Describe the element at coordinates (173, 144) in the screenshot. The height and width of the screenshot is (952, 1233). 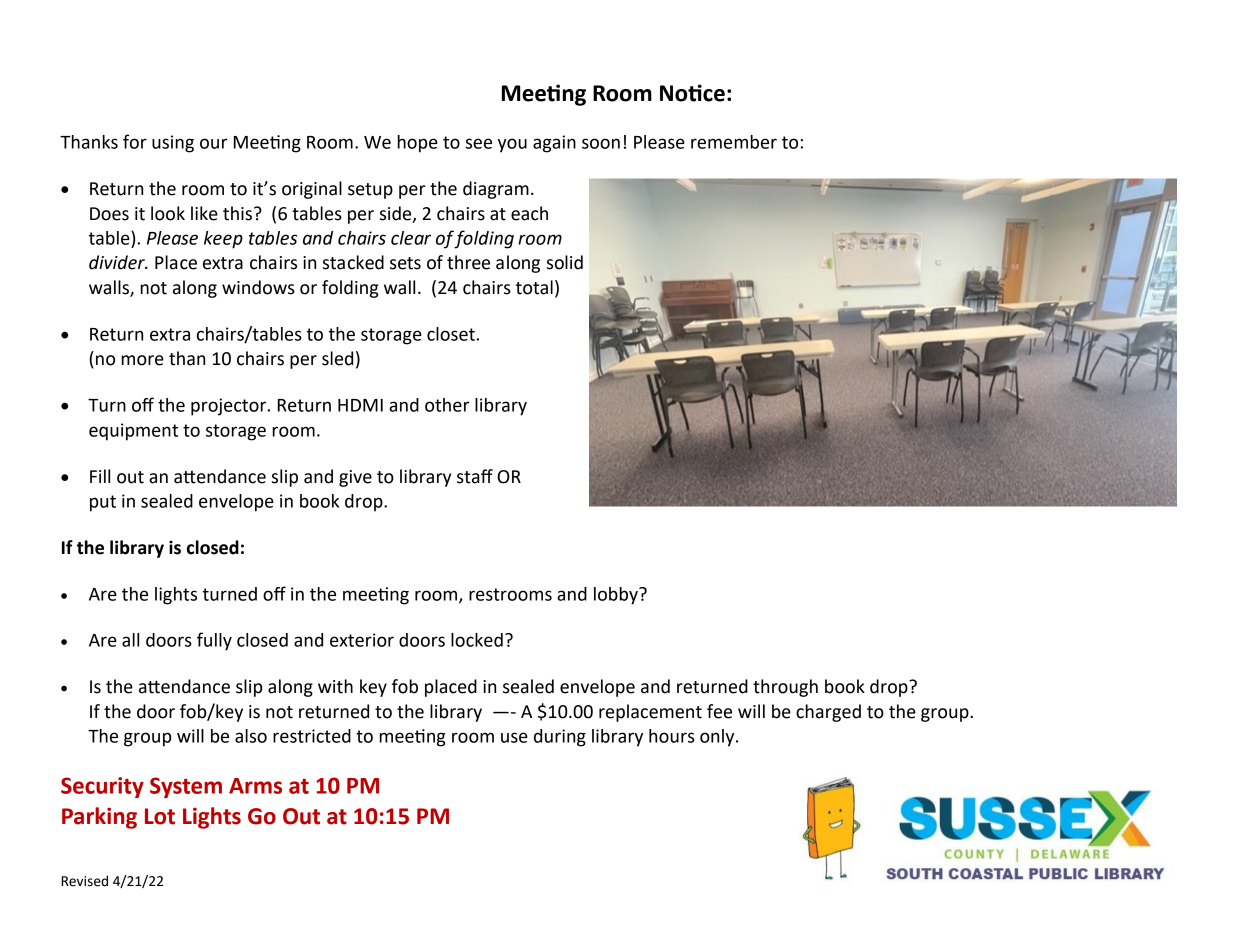
I see `using` at that location.
